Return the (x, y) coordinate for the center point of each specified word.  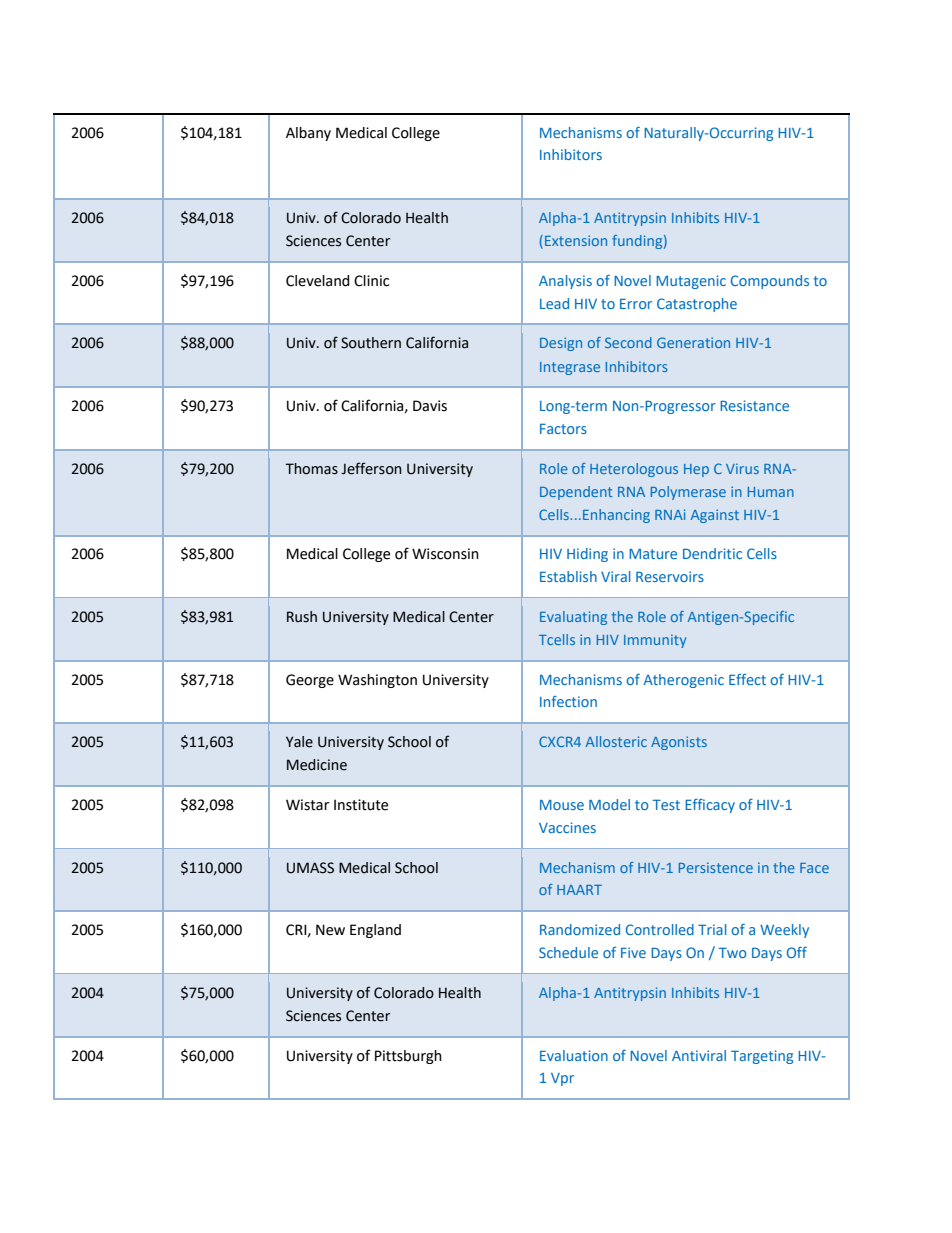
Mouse (562, 805)
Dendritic (712, 553)
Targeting (762, 1057)
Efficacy (710, 806)
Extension (576, 240)
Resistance (754, 405)
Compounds (770, 282)
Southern (371, 343)
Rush (302, 617)
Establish (568, 576)
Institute (361, 805)
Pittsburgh (408, 1057)
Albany (308, 134)
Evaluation (574, 1055)
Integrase (570, 368)
